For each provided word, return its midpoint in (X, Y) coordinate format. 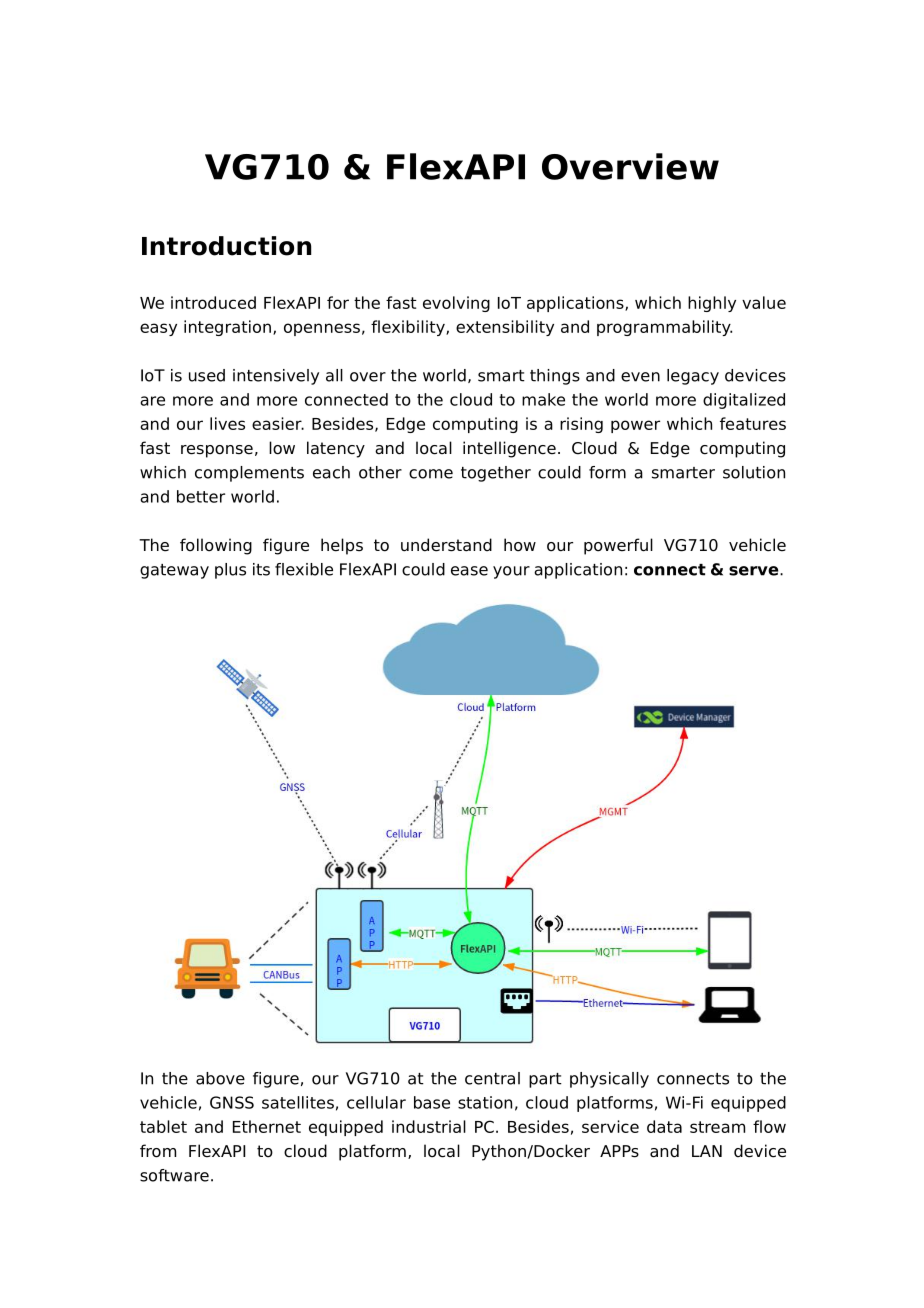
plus (230, 571)
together (496, 474)
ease (469, 571)
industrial (429, 1126)
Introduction (226, 246)
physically (609, 1080)
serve (755, 571)
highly (712, 304)
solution (754, 472)
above (220, 1078)
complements (249, 474)
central (492, 1078)
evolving (456, 304)
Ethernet (267, 1126)
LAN (707, 1151)
